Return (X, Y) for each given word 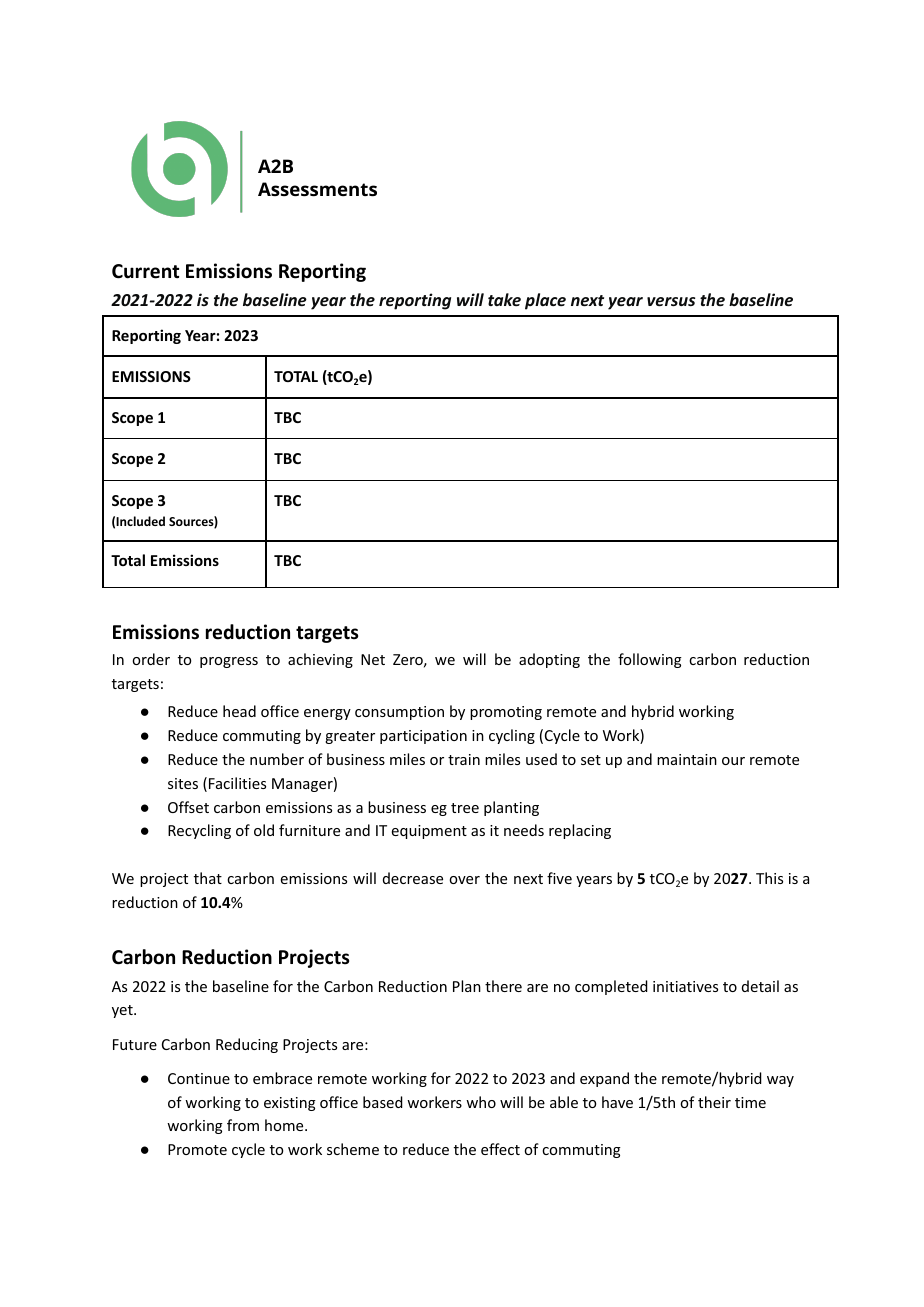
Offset (188, 807)
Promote (197, 1149)
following (650, 660)
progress (229, 662)
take (504, 299)
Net (373, 659)
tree (465, 808)
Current (145, 271)
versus (671, 301)
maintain (687, 759)
